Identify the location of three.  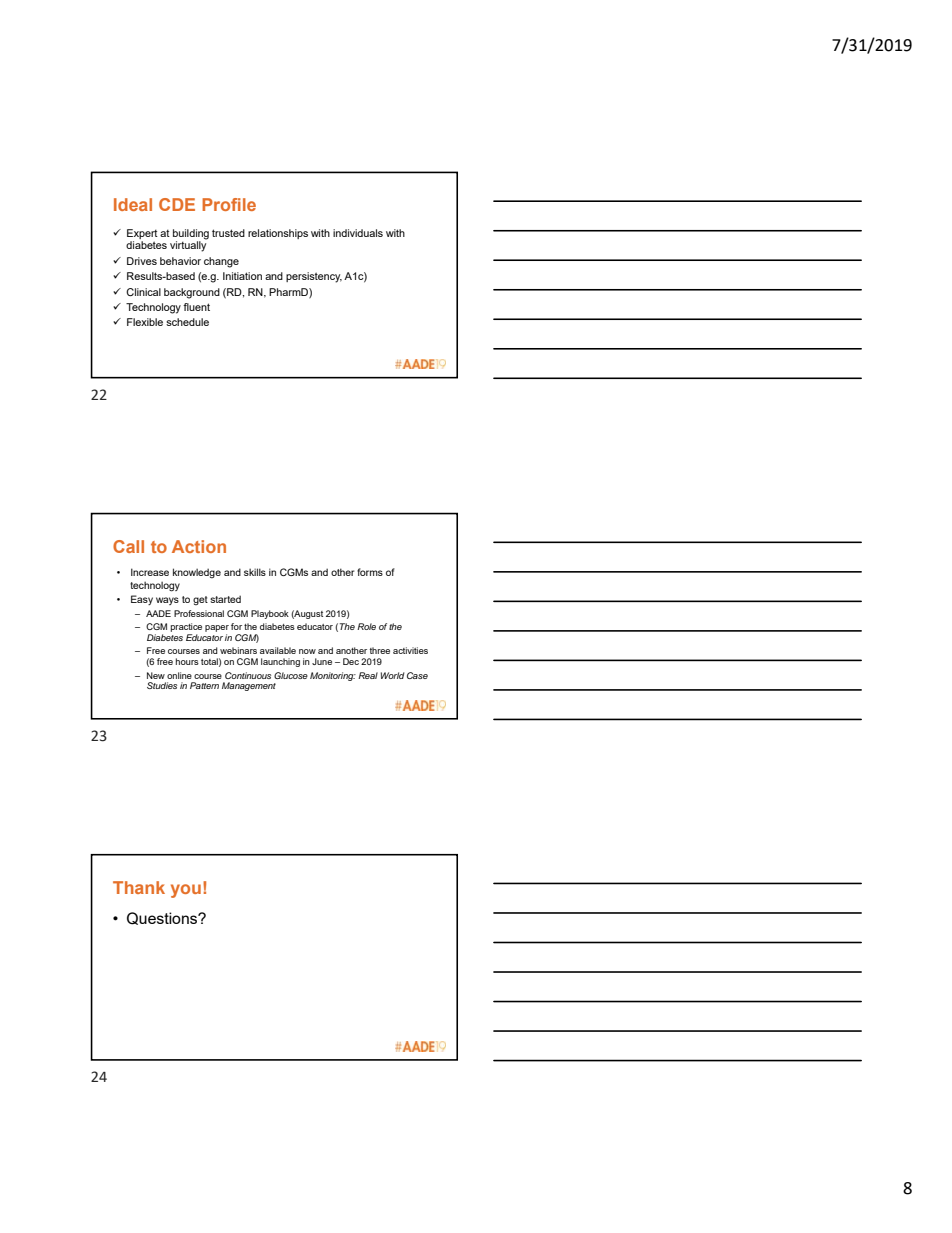
(380, 650).
